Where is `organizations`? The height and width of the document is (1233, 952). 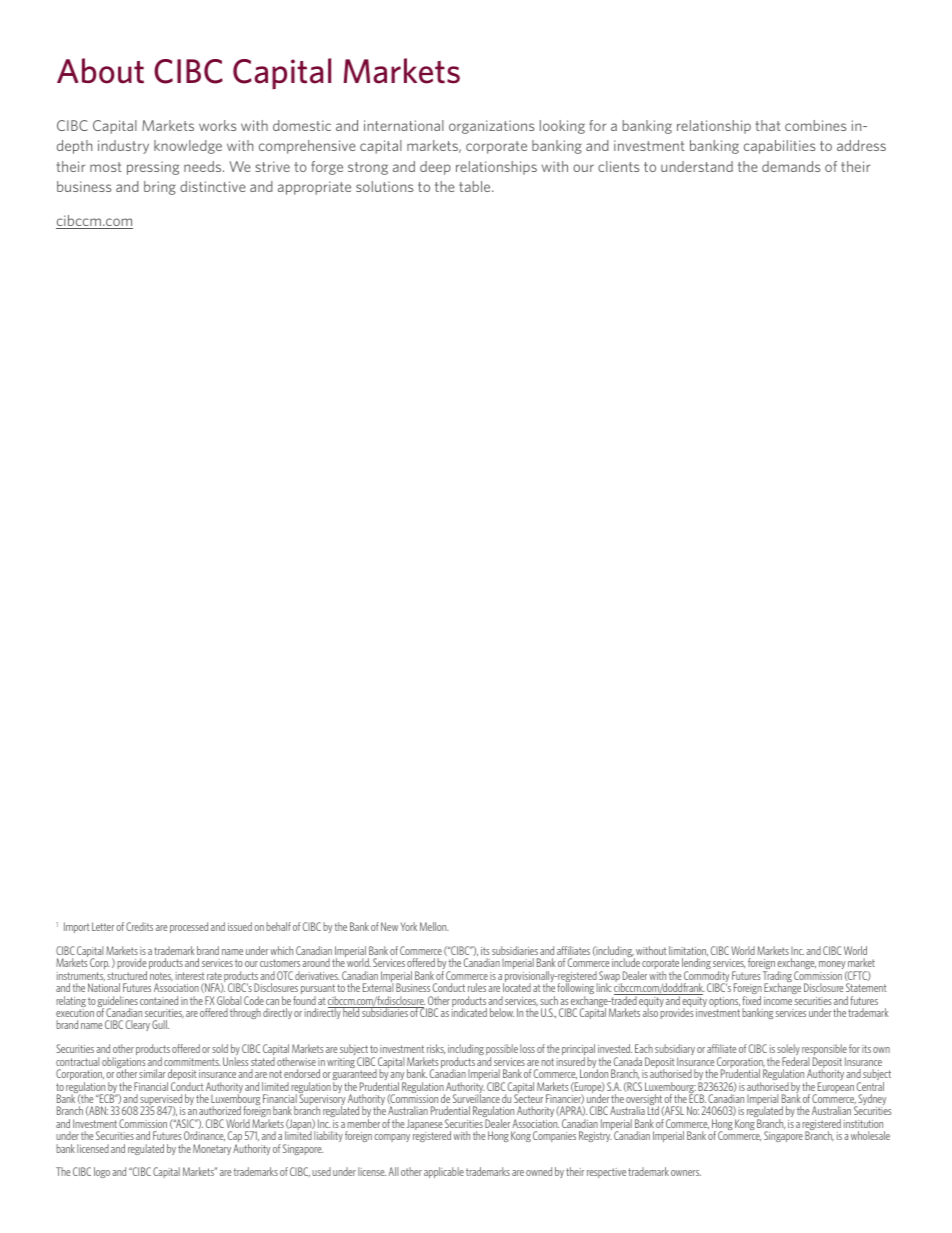 organizations is located at coordinates (491, 127).
